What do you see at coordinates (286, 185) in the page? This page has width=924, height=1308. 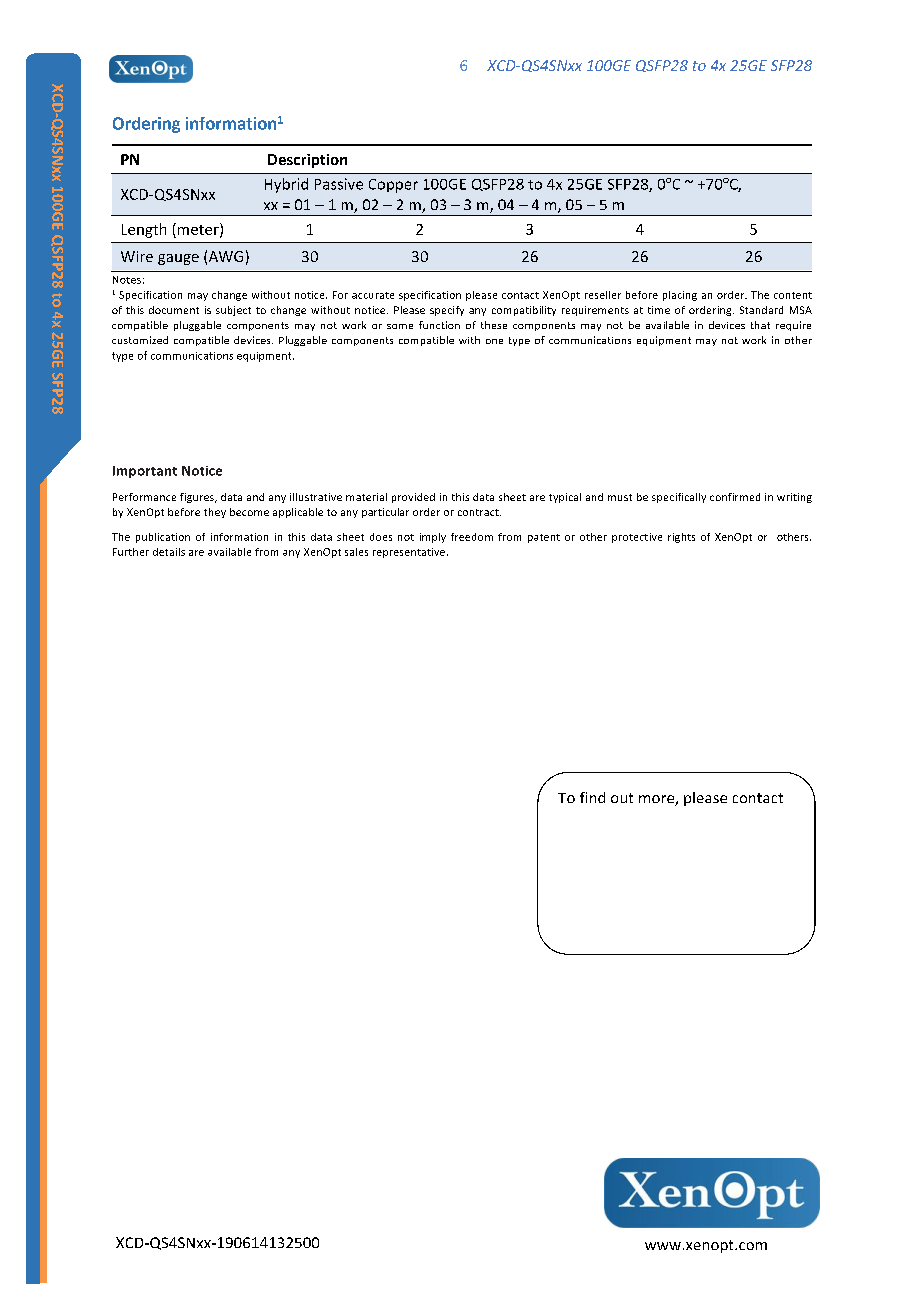 I see `Hybrid` at bounding box center [286, 185].
